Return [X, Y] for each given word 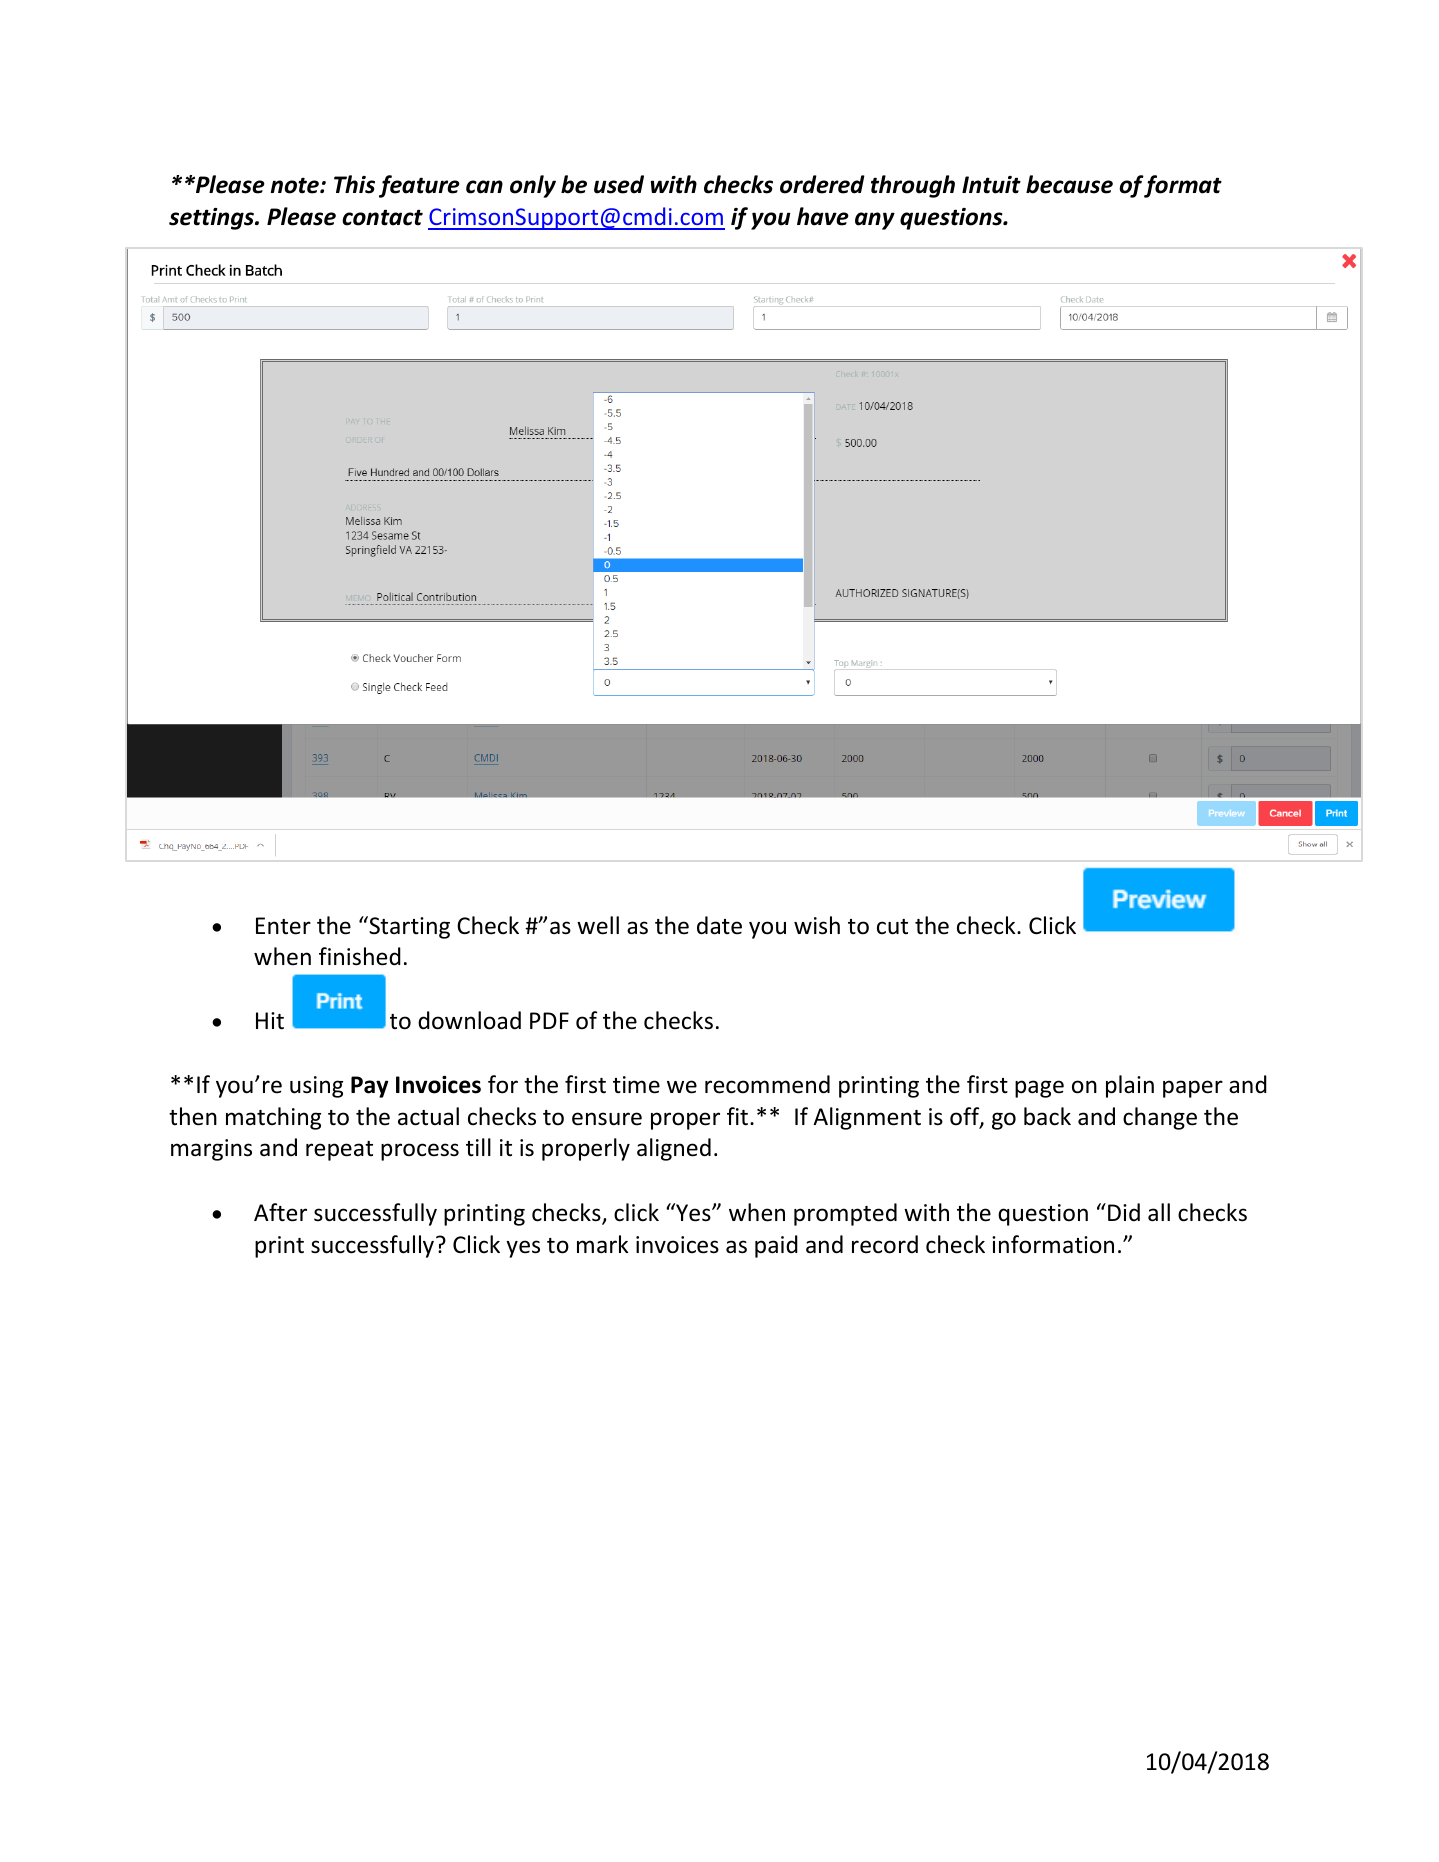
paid [776, 1246]
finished [360, 956]
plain [1130, 1086]
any [875, 221]
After [280, 1212]
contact [382, 217]
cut [892, 927]
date [719, 925]
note [296, 185]
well [598, 925]
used [619, 184]
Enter [283, 926]
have [823, 216]
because [1069, 184]
